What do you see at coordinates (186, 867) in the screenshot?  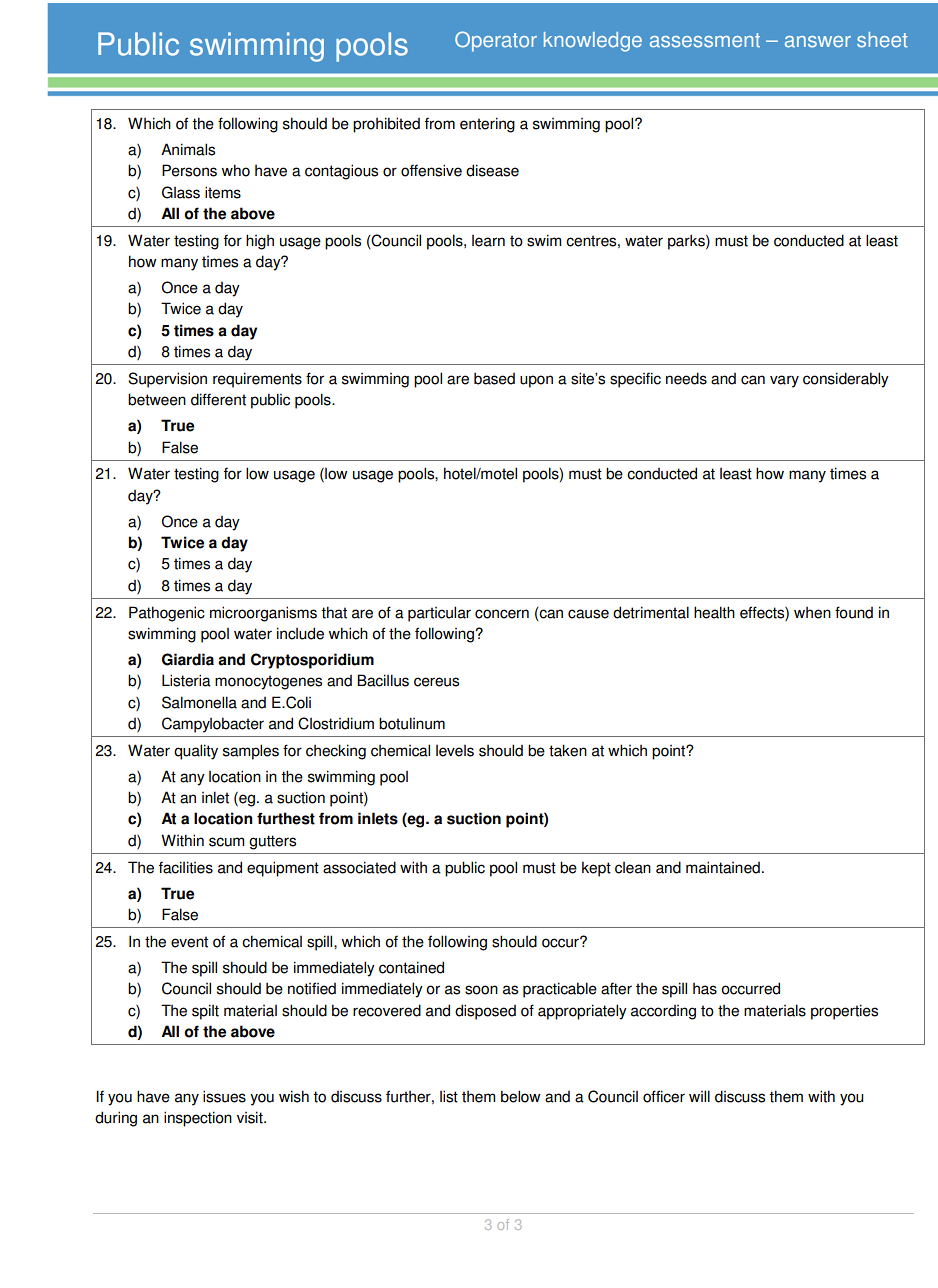 I see `facilities` at bounding box center [186, 867].
